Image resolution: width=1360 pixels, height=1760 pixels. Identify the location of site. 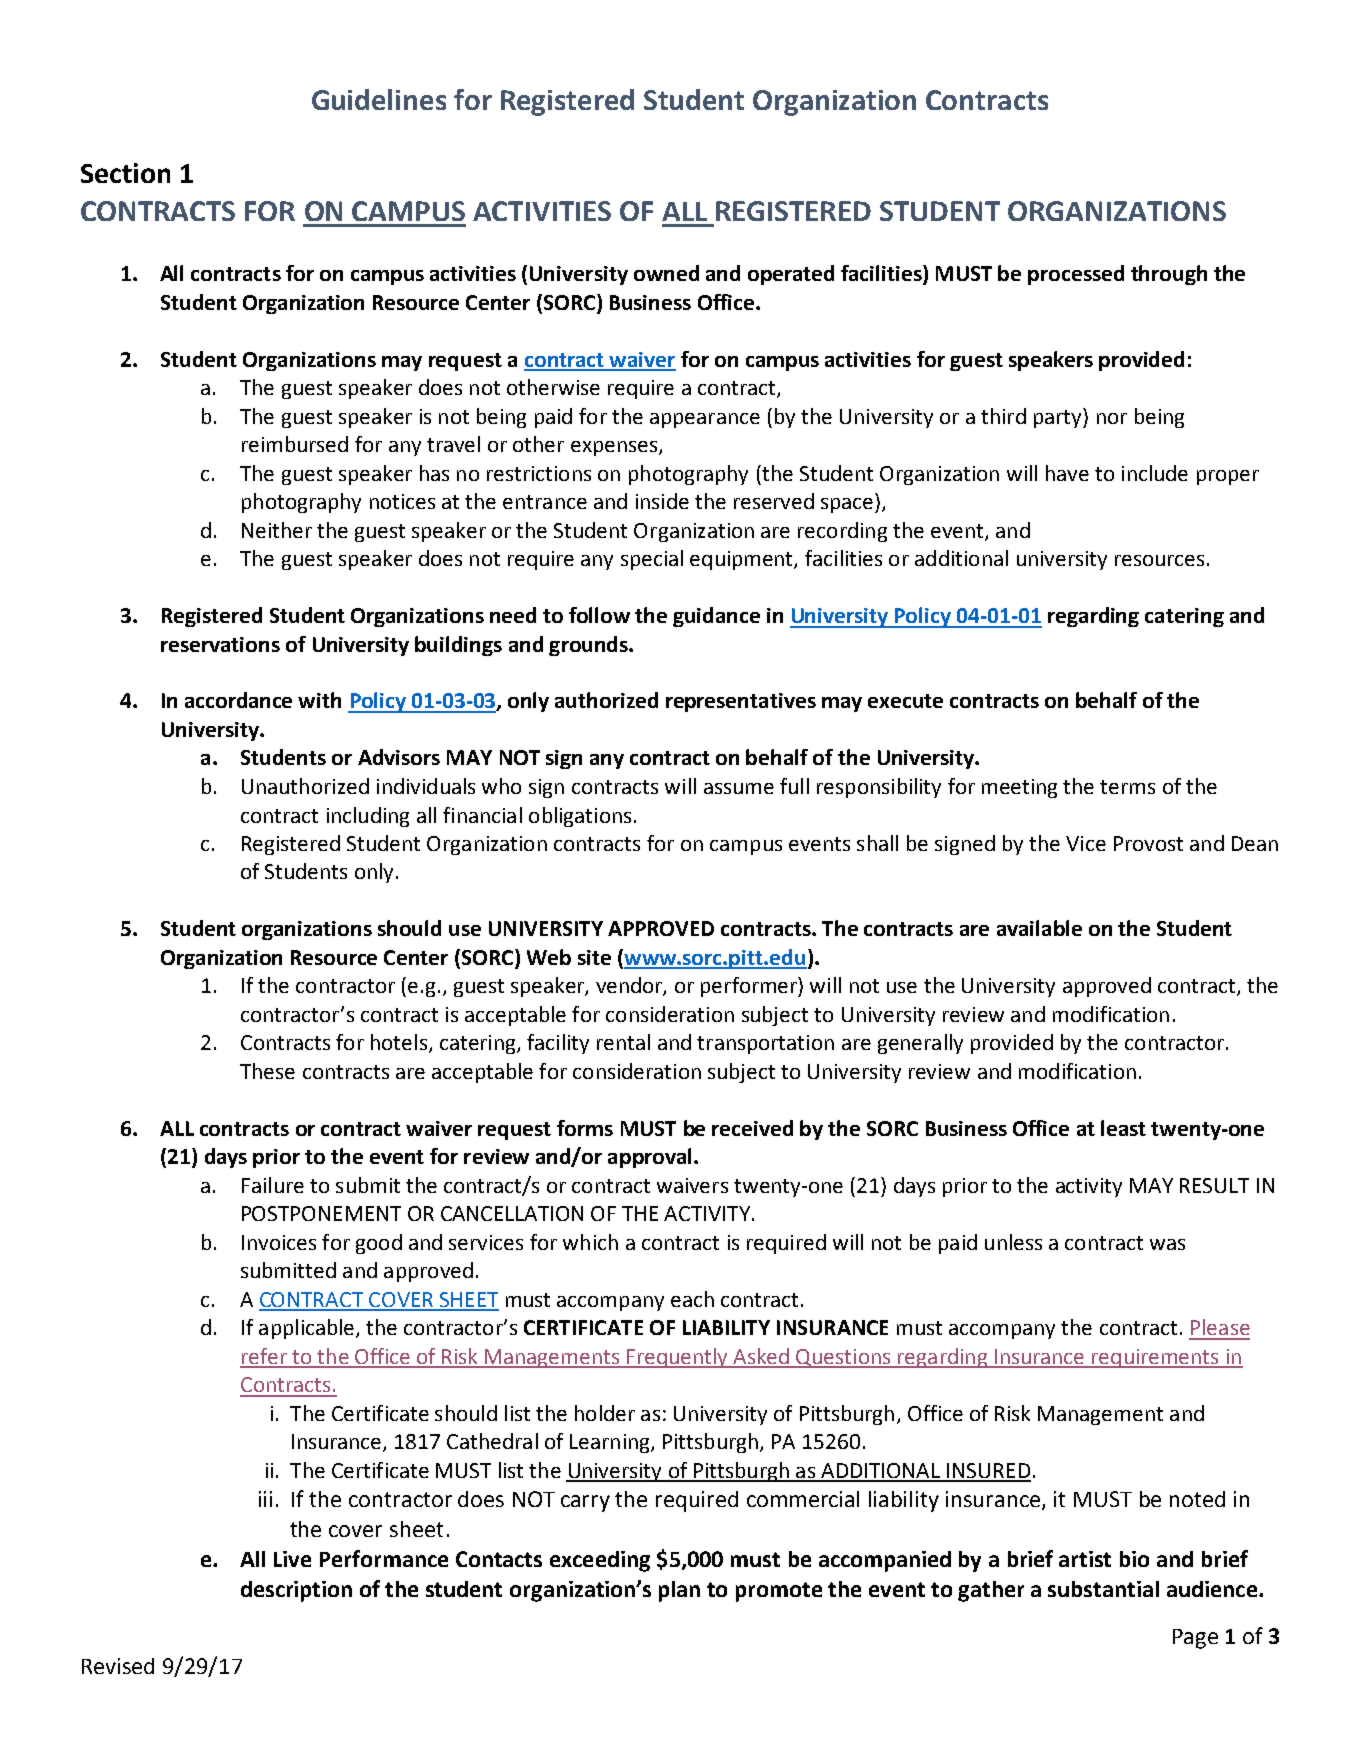
(594, 957).
